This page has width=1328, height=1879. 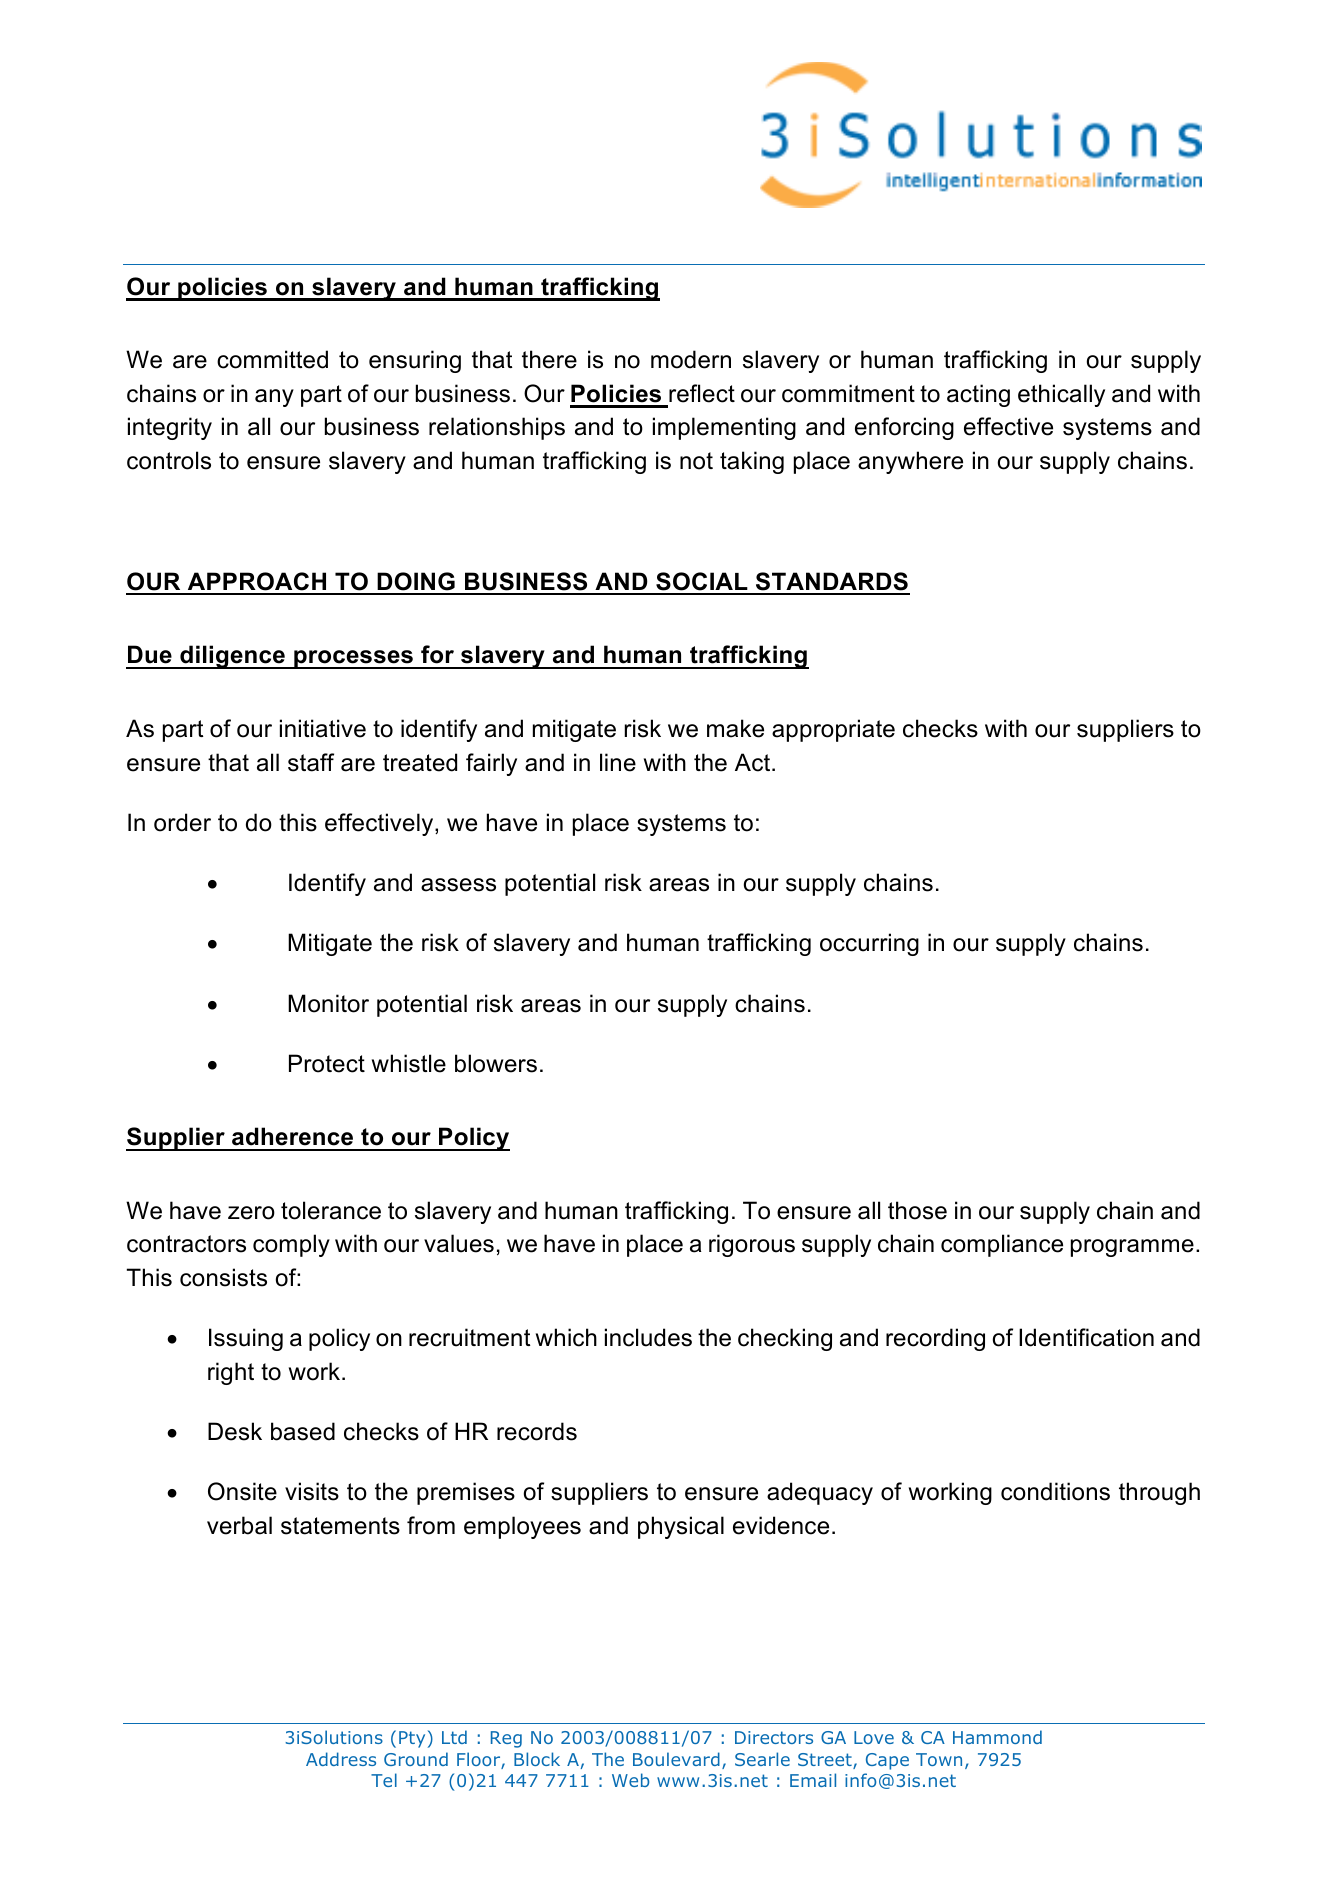 I want to click on Address, so click(x=341, y=1759).
